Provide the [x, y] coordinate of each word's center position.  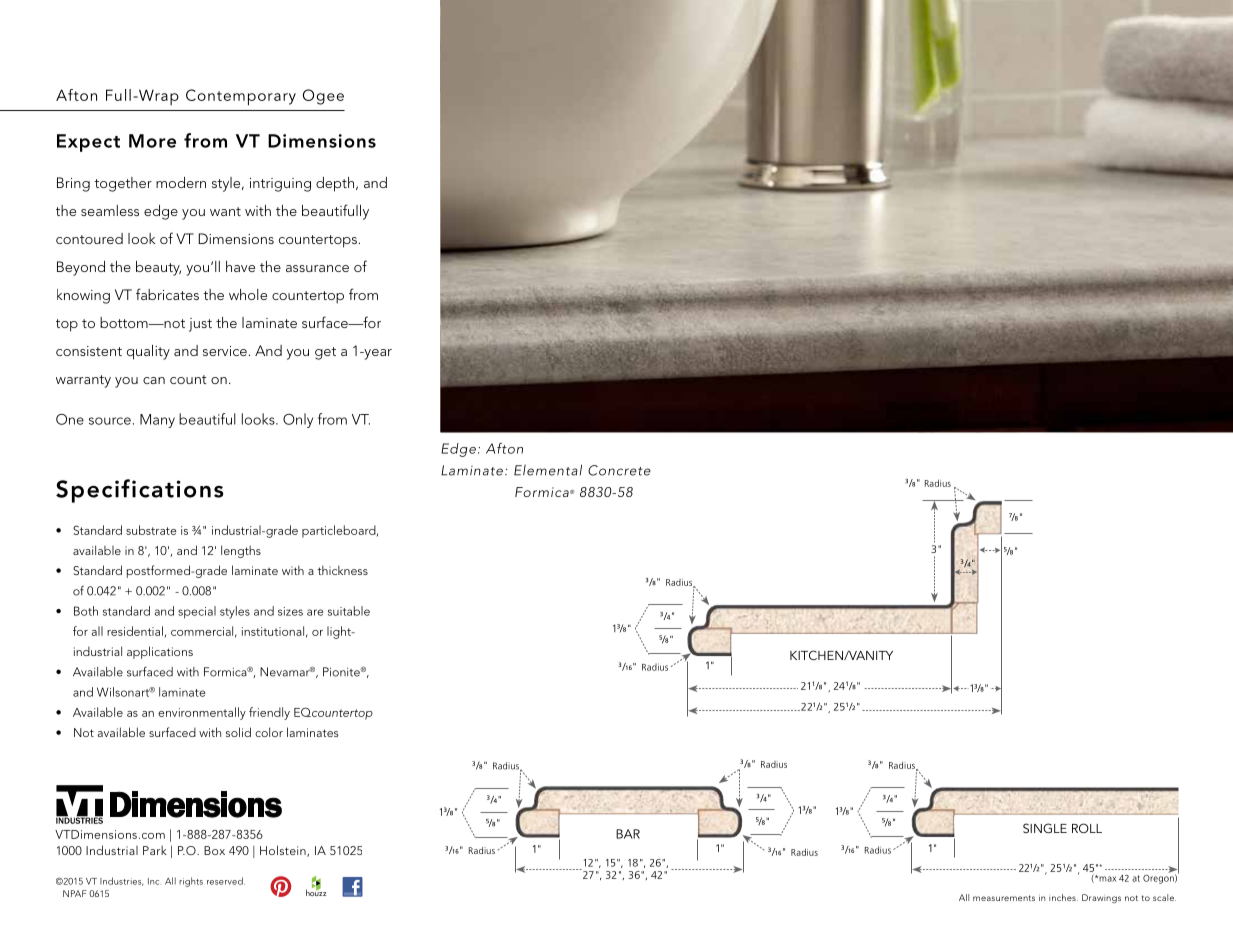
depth [336, 184]
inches [1063, 897]
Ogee [323, 97]
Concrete [619, 470]
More [152, 141]
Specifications [140, 491]
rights [191, 882]
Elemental [548, 470]
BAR [628, 834]
